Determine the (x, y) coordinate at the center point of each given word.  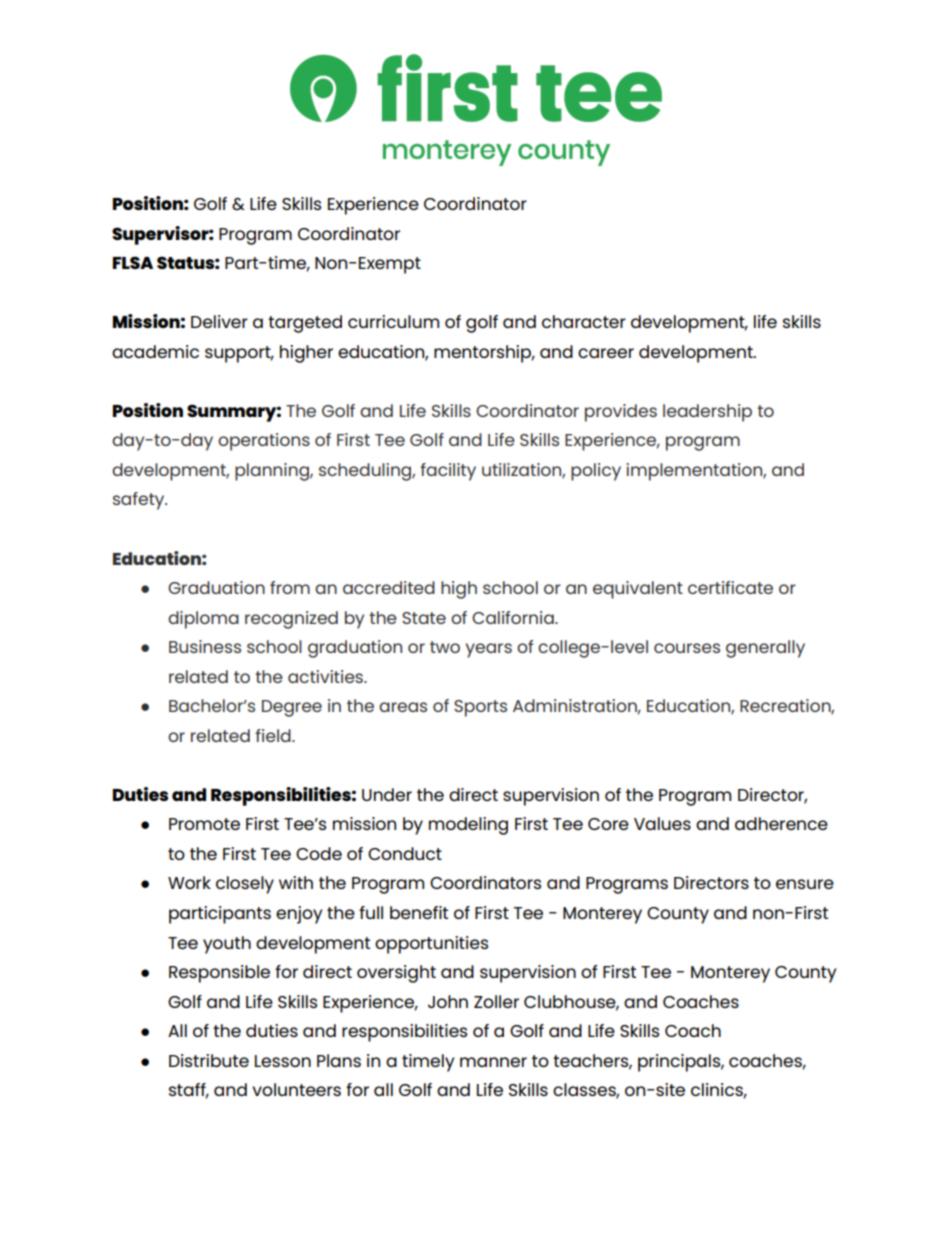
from (290, 587)
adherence (781, 823)
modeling (468, 826)
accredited (389, 587)
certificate (730, 587)
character (584, 321)
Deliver (219, 321)
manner (493, 1062)
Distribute (209, 1060)
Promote (204, 824)
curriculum (393, 321)
